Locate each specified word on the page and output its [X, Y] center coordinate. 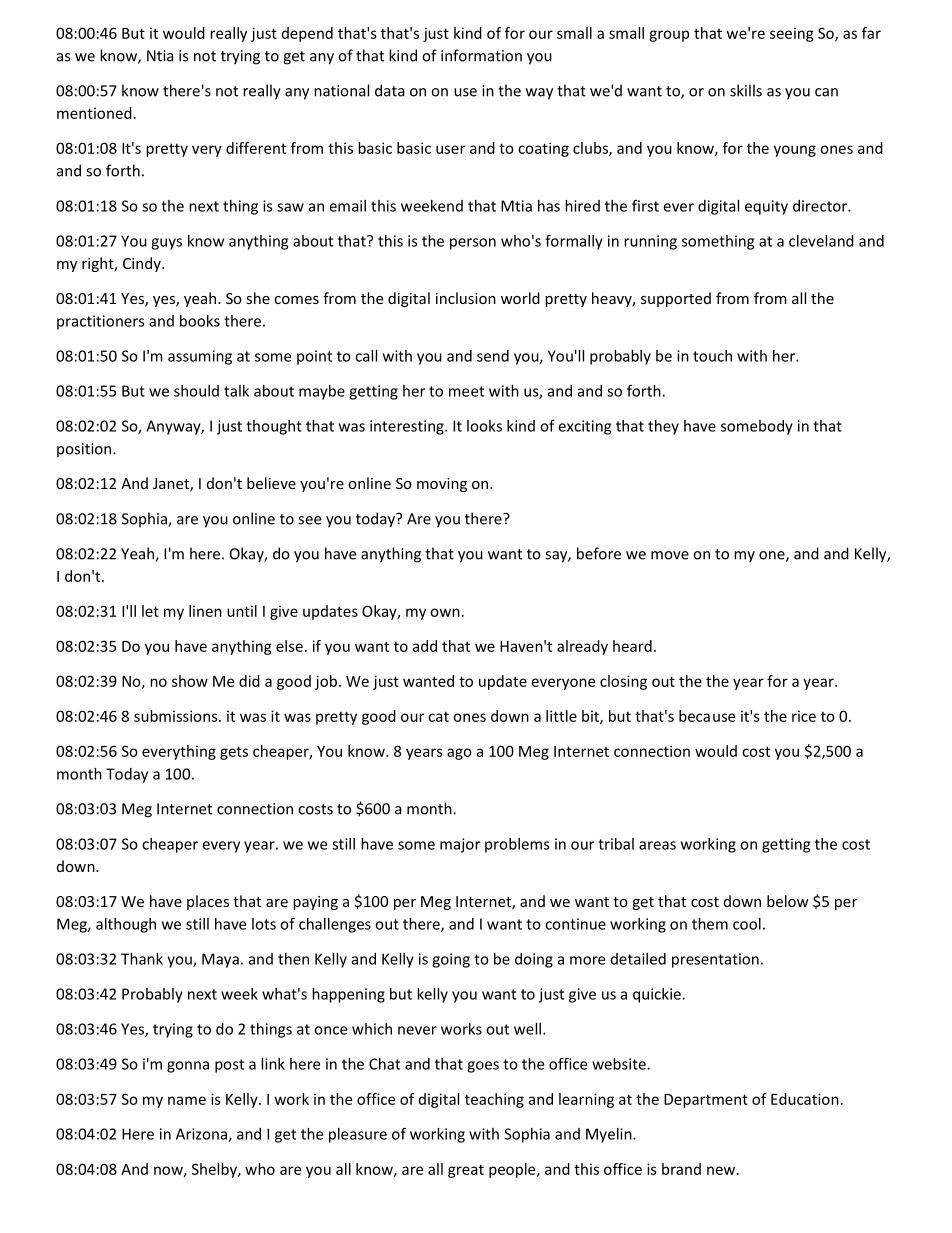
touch [712, 356]
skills [746, 90]
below [788, 901]
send [493, 356]
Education [805, 1099]
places [208, 902]
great [466, 1171]
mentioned [94, 113]
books [200, 321]
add [425, 646]
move [670, 555]
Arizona [202, 1135]
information [481, 55]
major [460, 845]
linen [205, 611]
